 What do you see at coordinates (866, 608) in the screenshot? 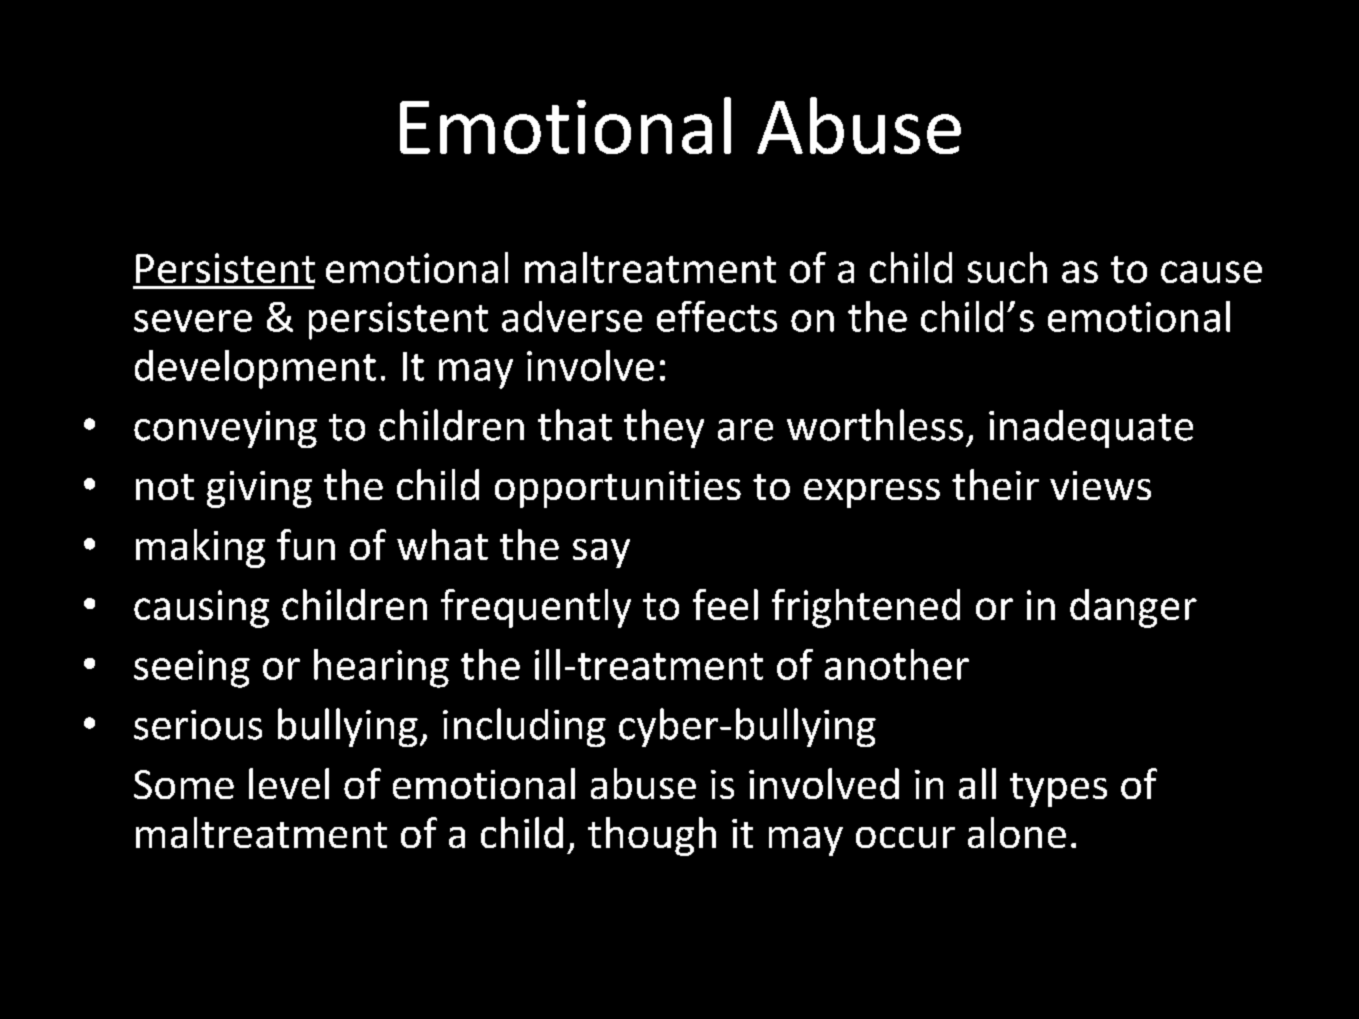
I see `frightened` at bounding box center [866, 608].
